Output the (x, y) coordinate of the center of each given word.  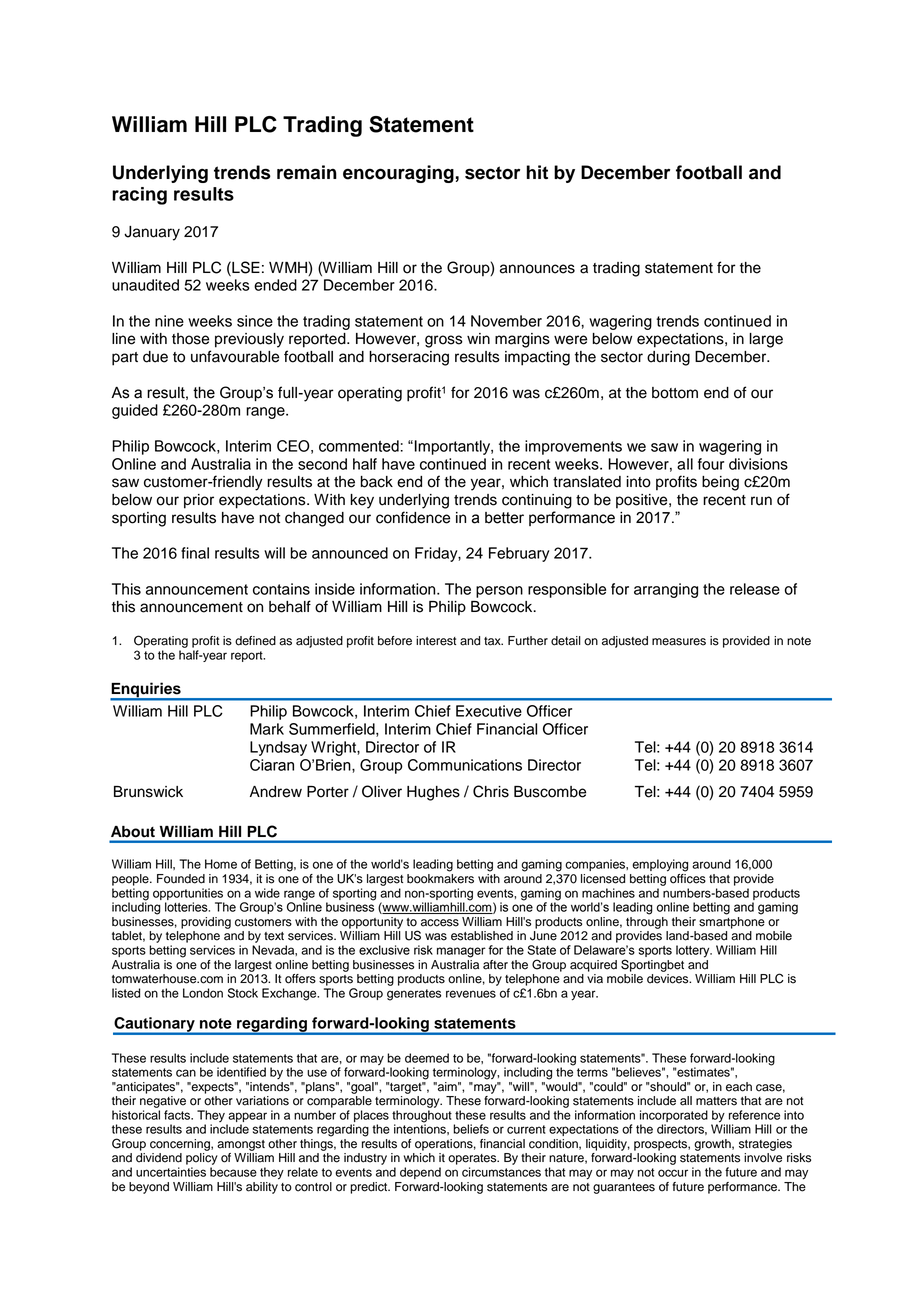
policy (202, 1159)
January (152, 233)
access (440, 923)
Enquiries (146, 691)
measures (679, 642)
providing (206, 923)
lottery (694, 951)
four (711, 464)
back (377, 482)
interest (436, 641)
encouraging (398, 174)
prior (199, 501)
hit (537, 172)
